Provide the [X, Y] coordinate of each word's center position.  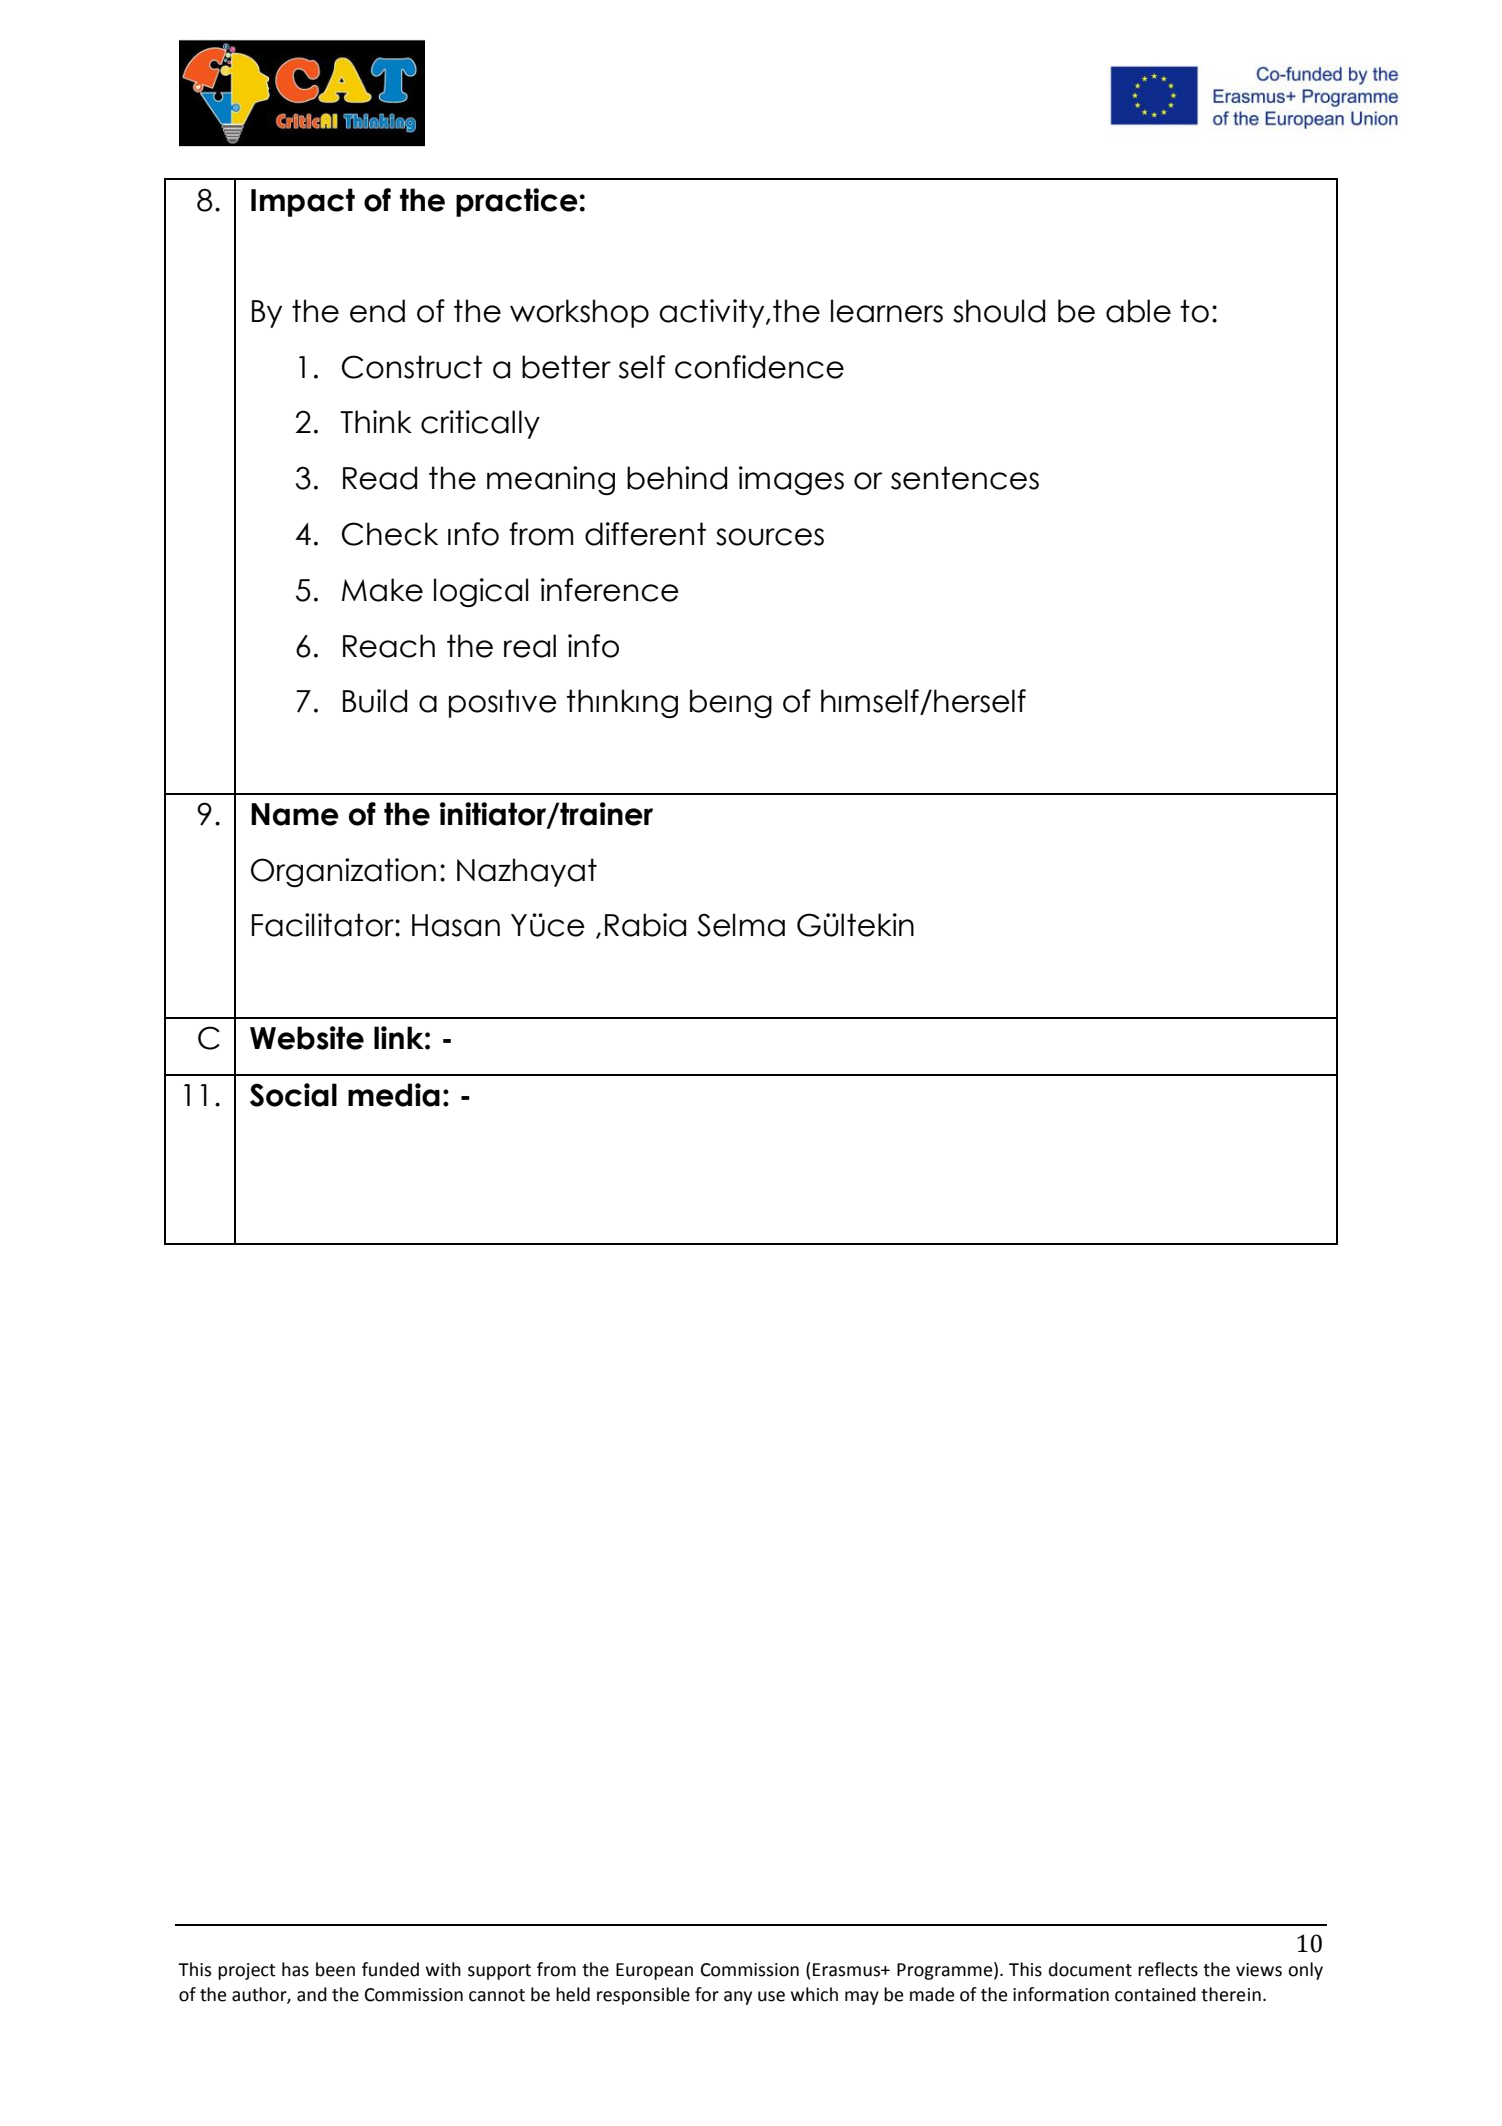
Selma [741, 925]
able [1138, 311]
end [377, 311]
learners [887, 311]
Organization [343, 872]
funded [390, 1969]
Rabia [645, 925]
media [394, 1095]
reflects [1168, 1969]
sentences [965, 478]
